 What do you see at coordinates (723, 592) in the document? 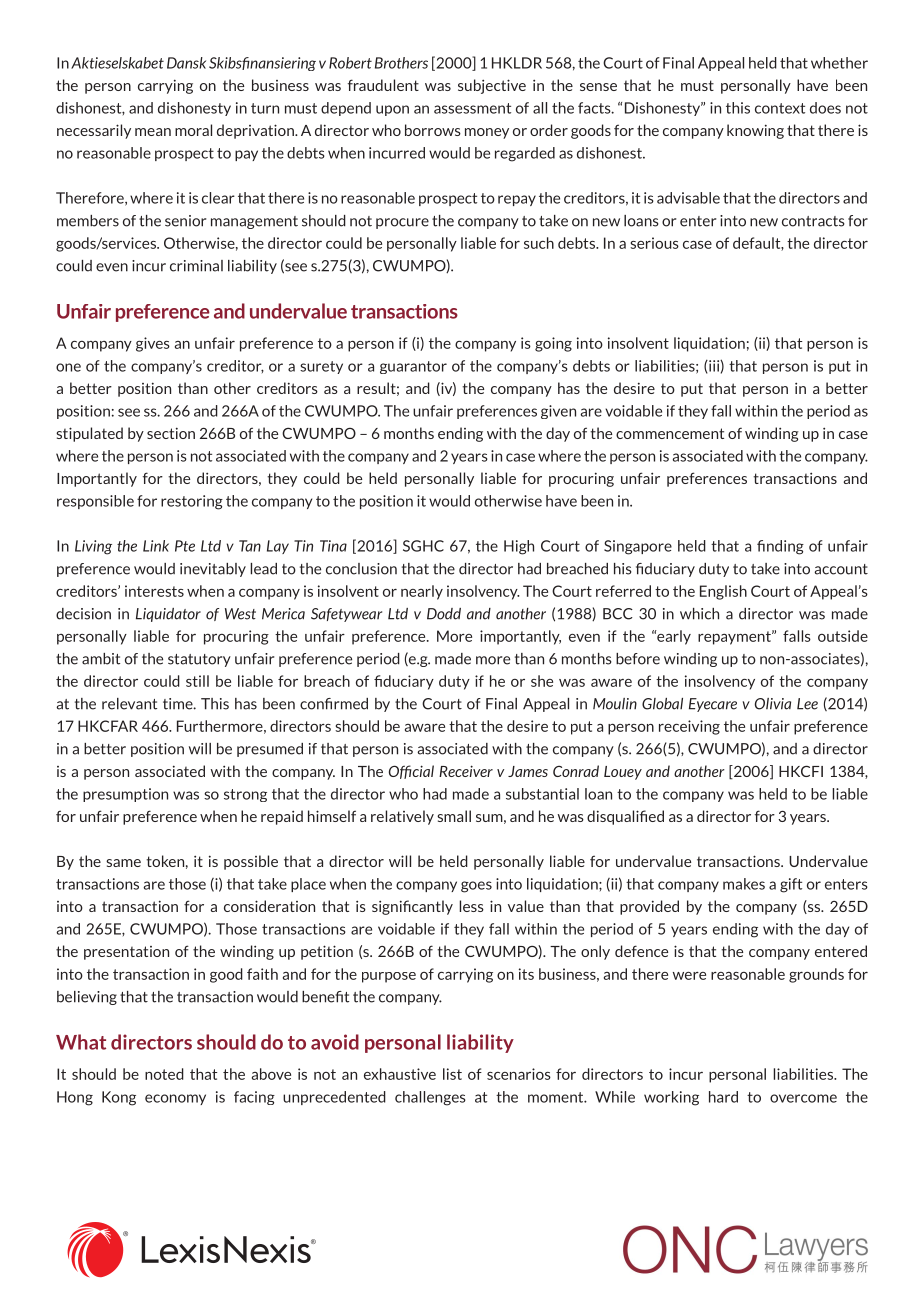
I see `English` at bounding box center [723, 592].
